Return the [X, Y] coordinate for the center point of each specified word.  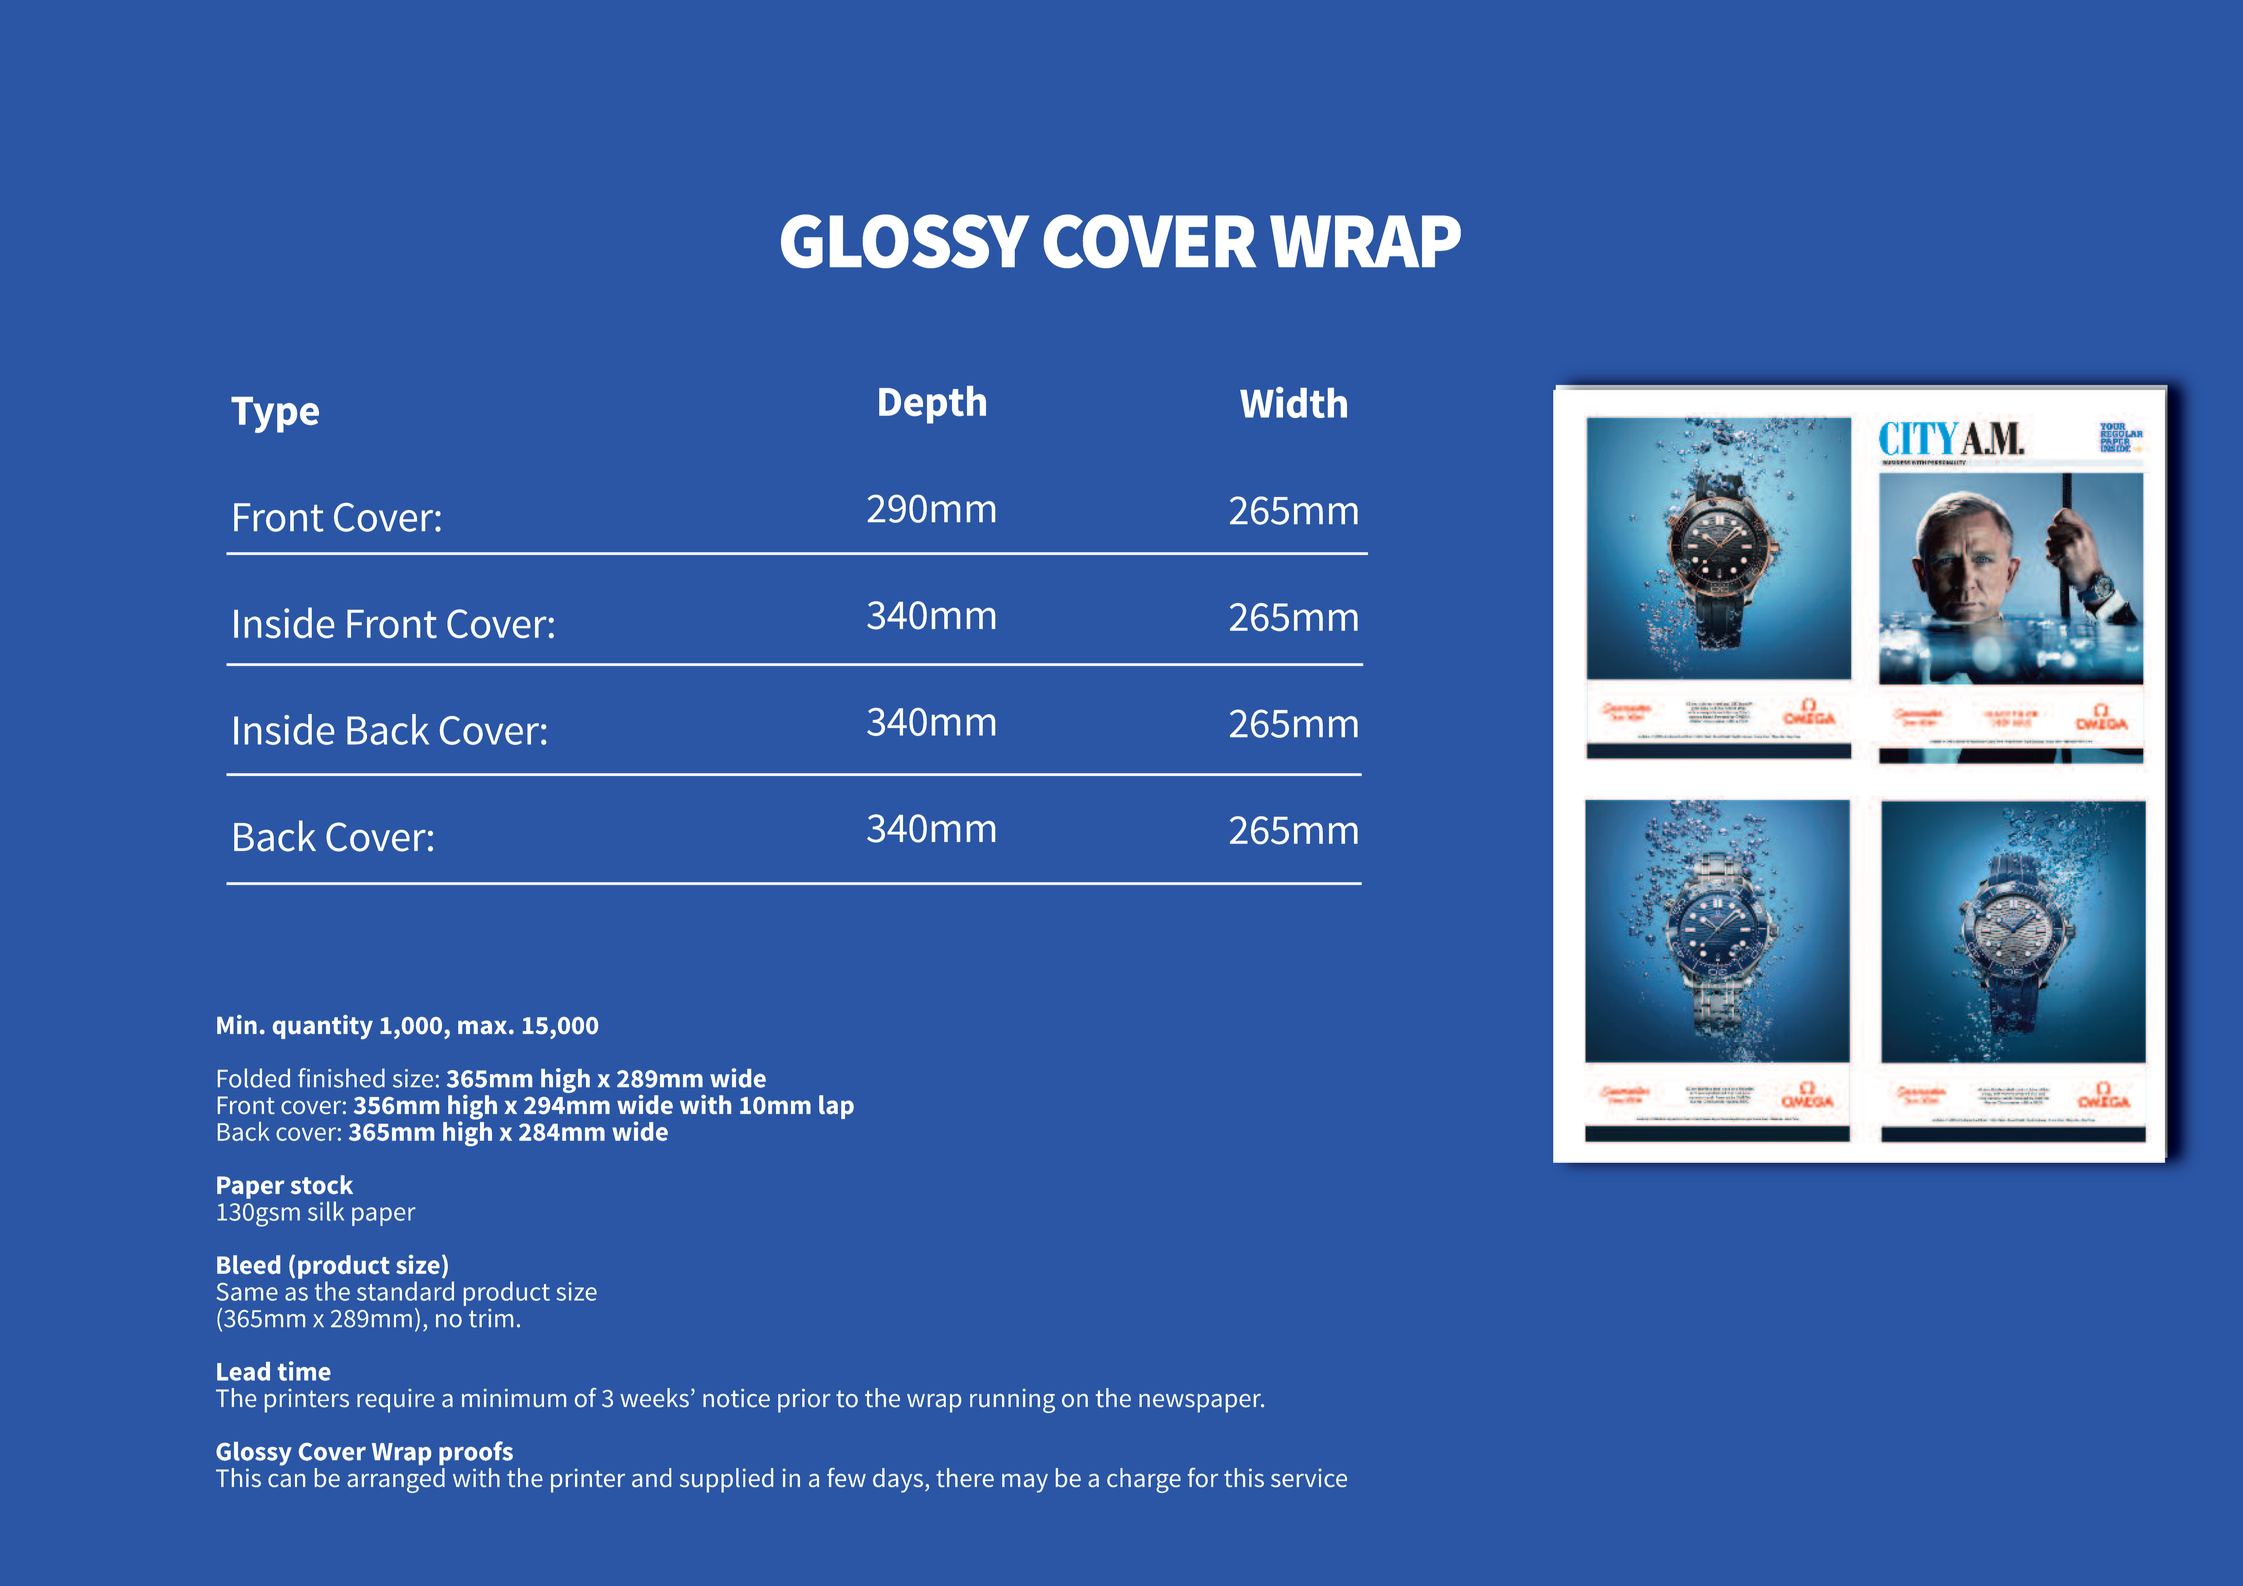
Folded [254, 1078]
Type [275, 415]
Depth [932, 405]
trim [491, 1318]
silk [326, 1211]
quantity [323, 1027]
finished [341, 1078]
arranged [396, 1480]
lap [836, 1107]
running [1012, 1401]
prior [804, 1401]
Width [1293, 402]
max [482, 1027]
